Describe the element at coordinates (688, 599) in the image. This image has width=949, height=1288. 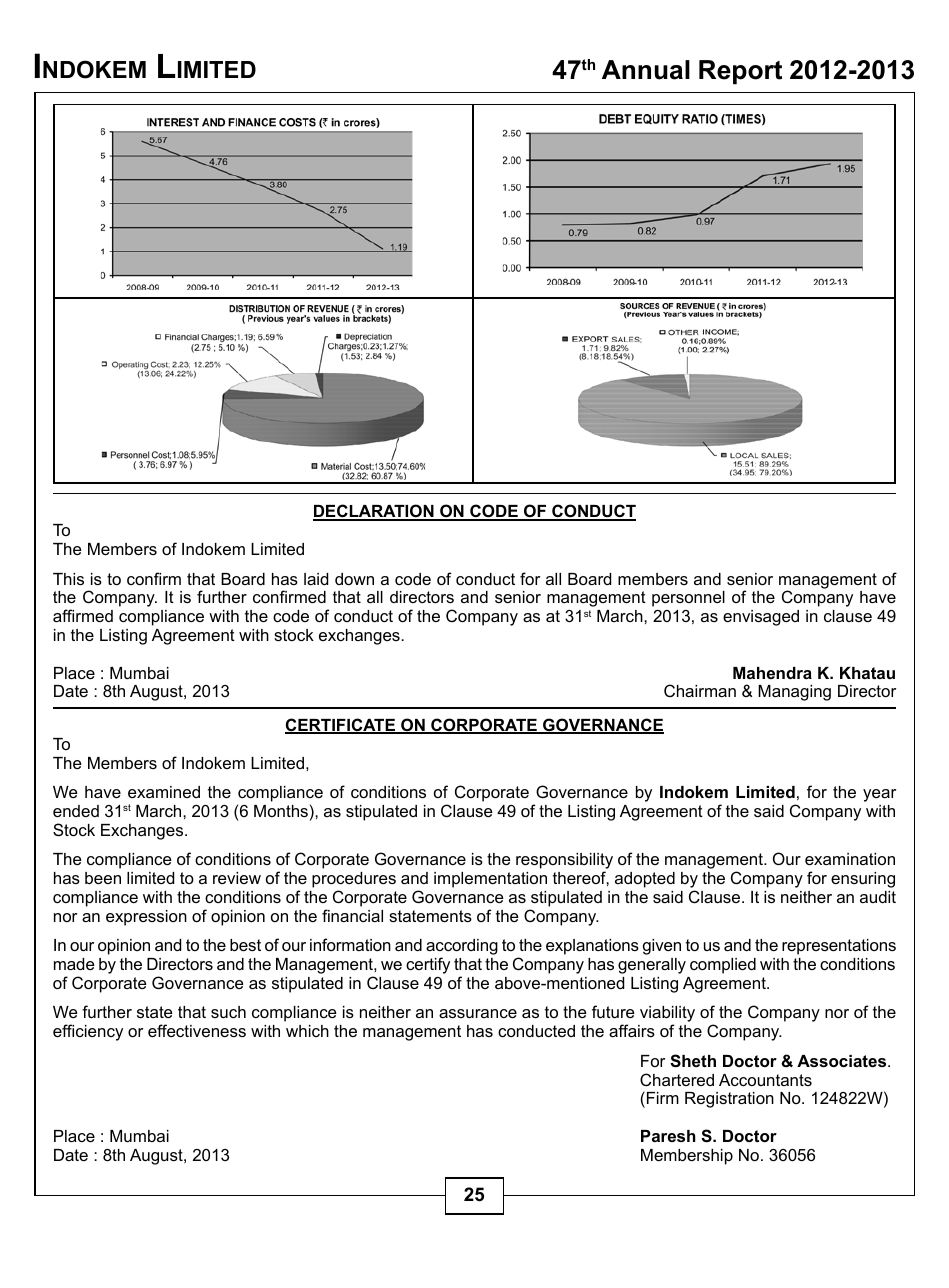
I see `personnel` at that location.
